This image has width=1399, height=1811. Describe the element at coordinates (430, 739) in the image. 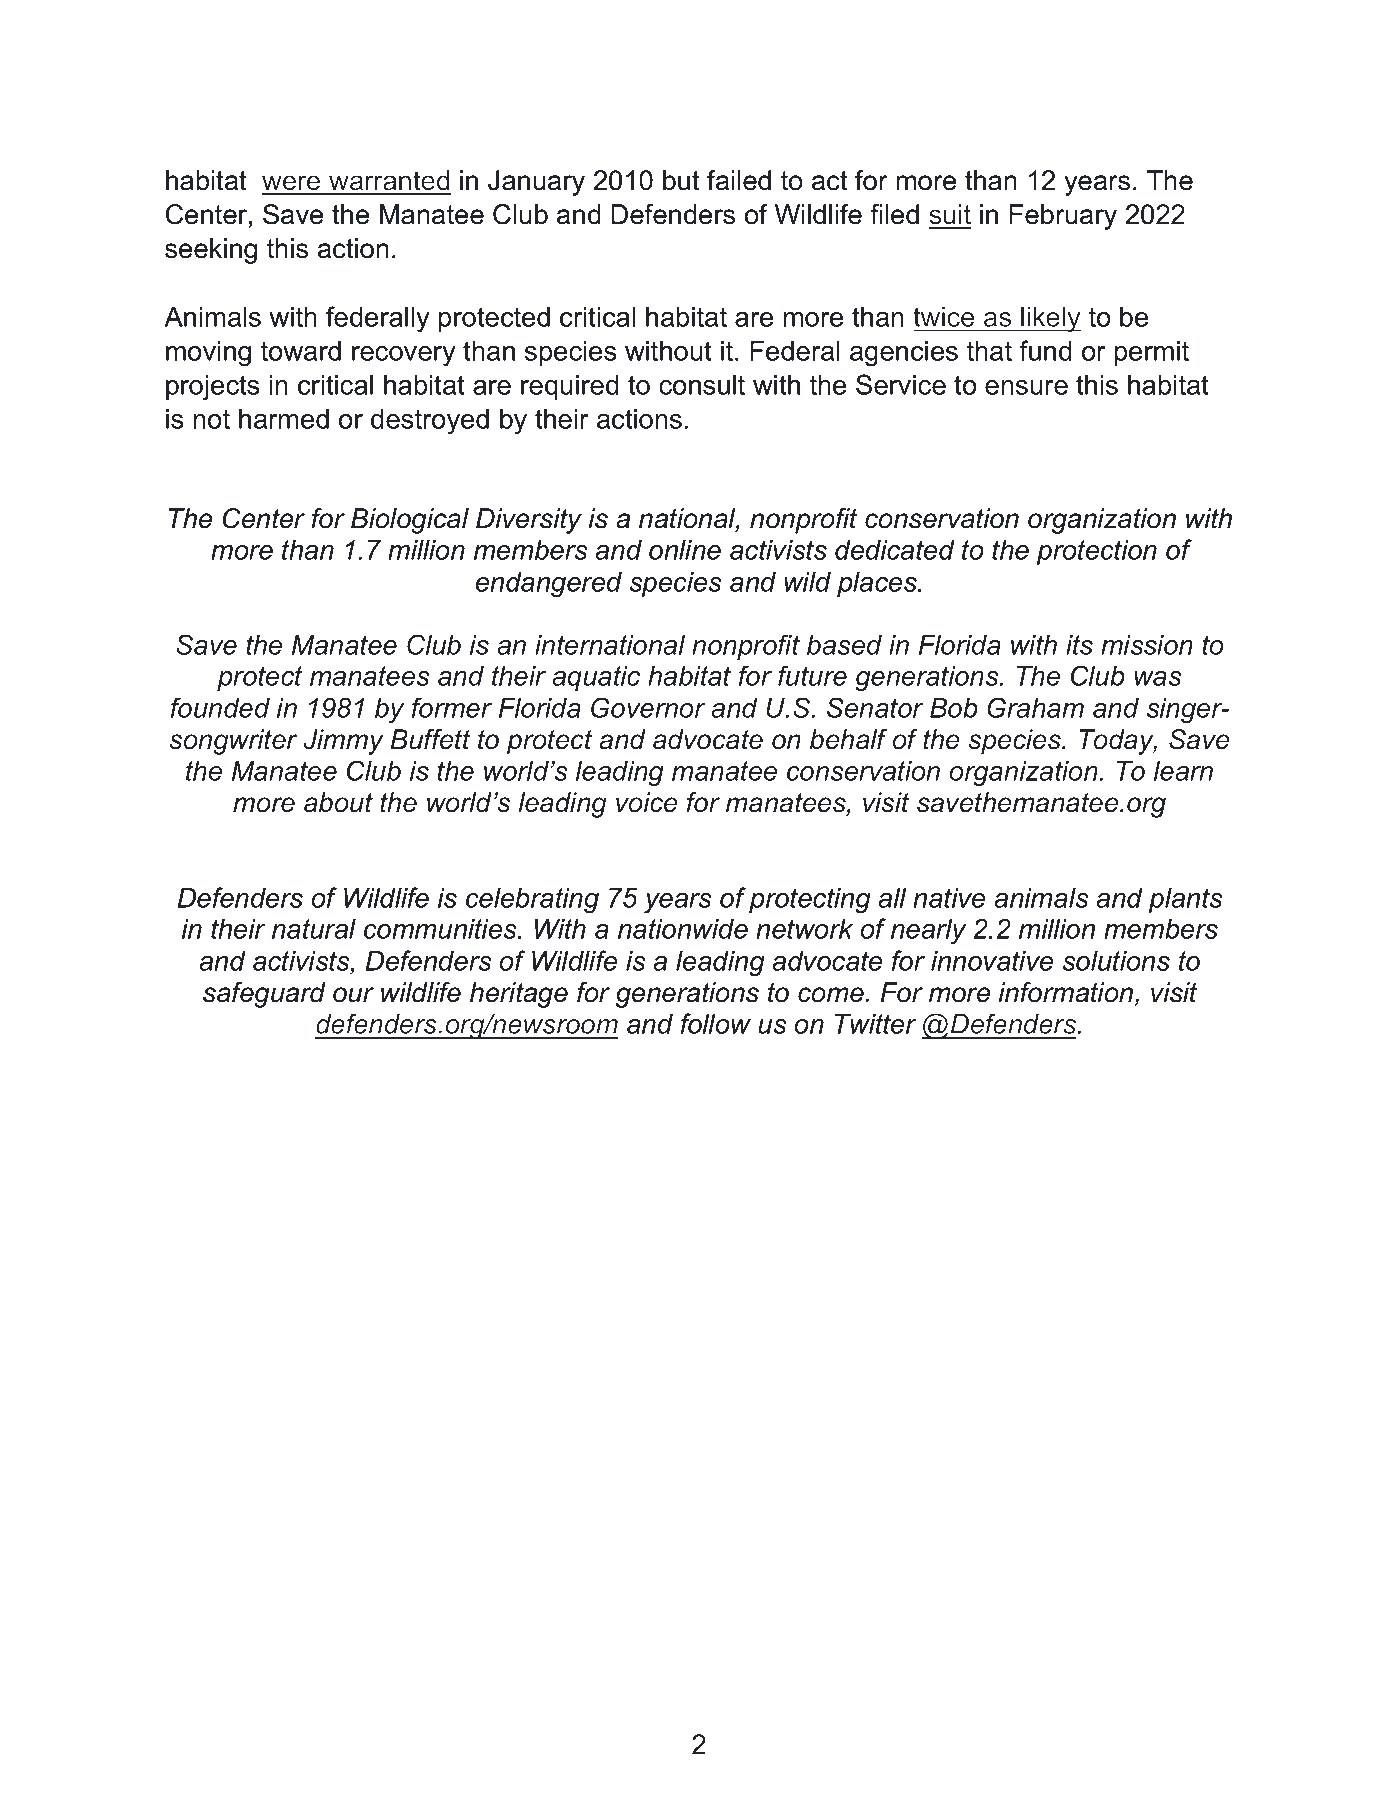

I see `Buffett` at that location.
